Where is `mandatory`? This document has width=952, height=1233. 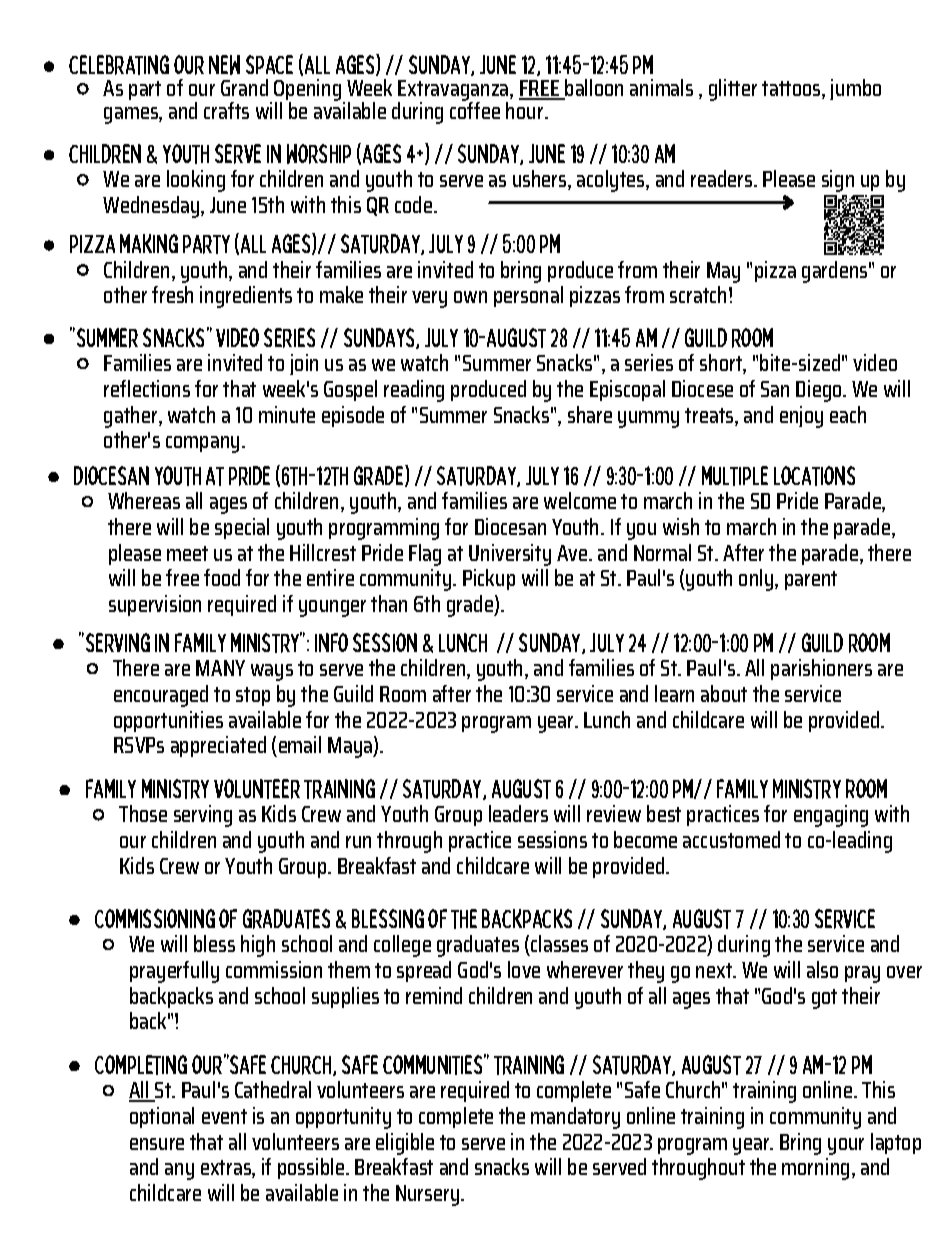 mandatory is located at coordinates (575, 1118).
